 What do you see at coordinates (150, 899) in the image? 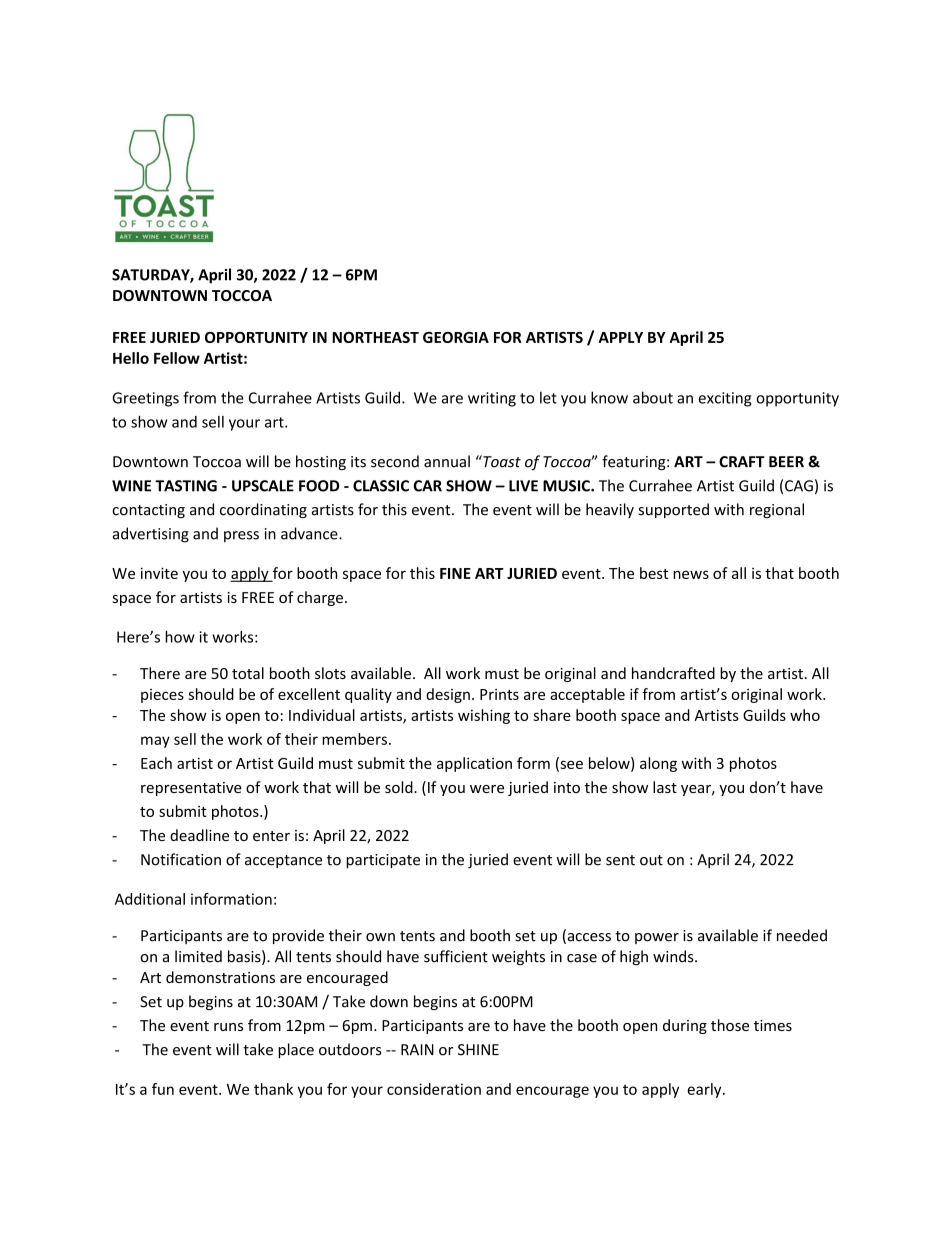
I see `Additional` at bounding box center [150, 899].
